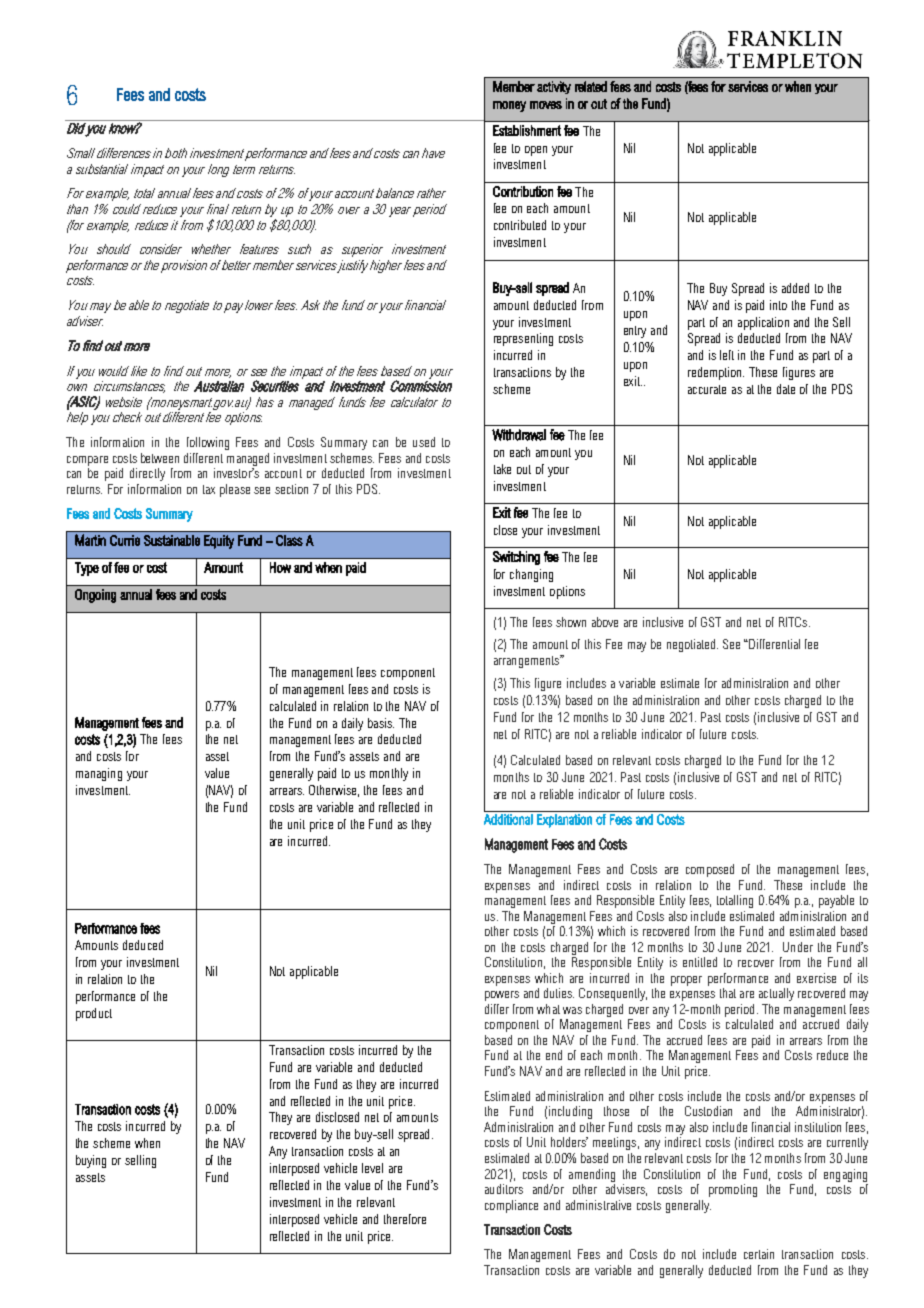 The height and width of the document is (1308, 924). What do you see at coordinates (527, 130) in the document?
I see `Establishment` at bounding box center [527, 130].
